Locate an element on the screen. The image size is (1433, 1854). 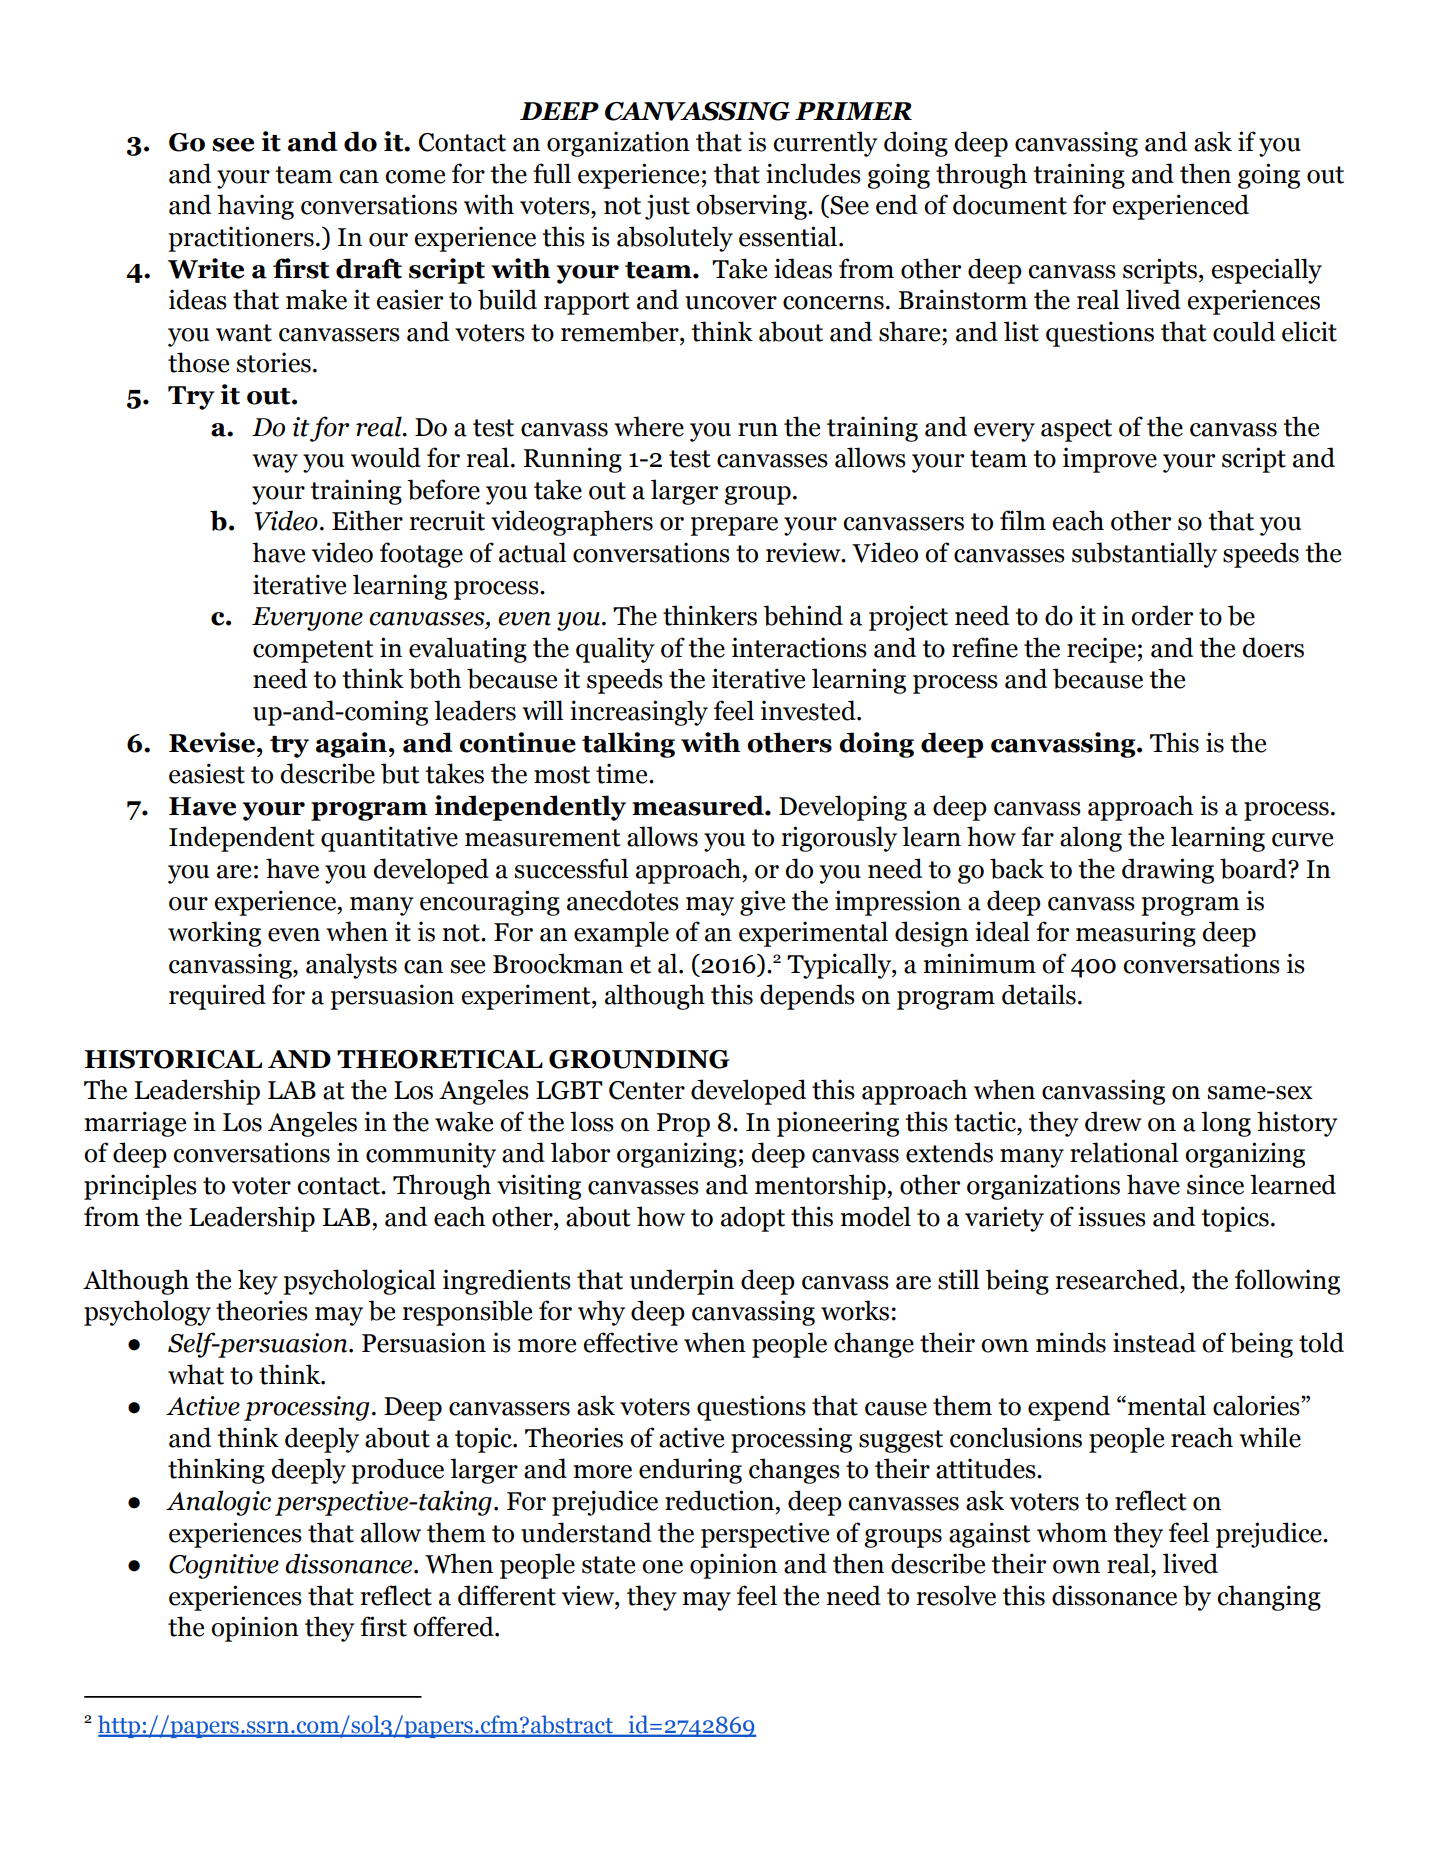
state is located at coordinates (608, 1565).
